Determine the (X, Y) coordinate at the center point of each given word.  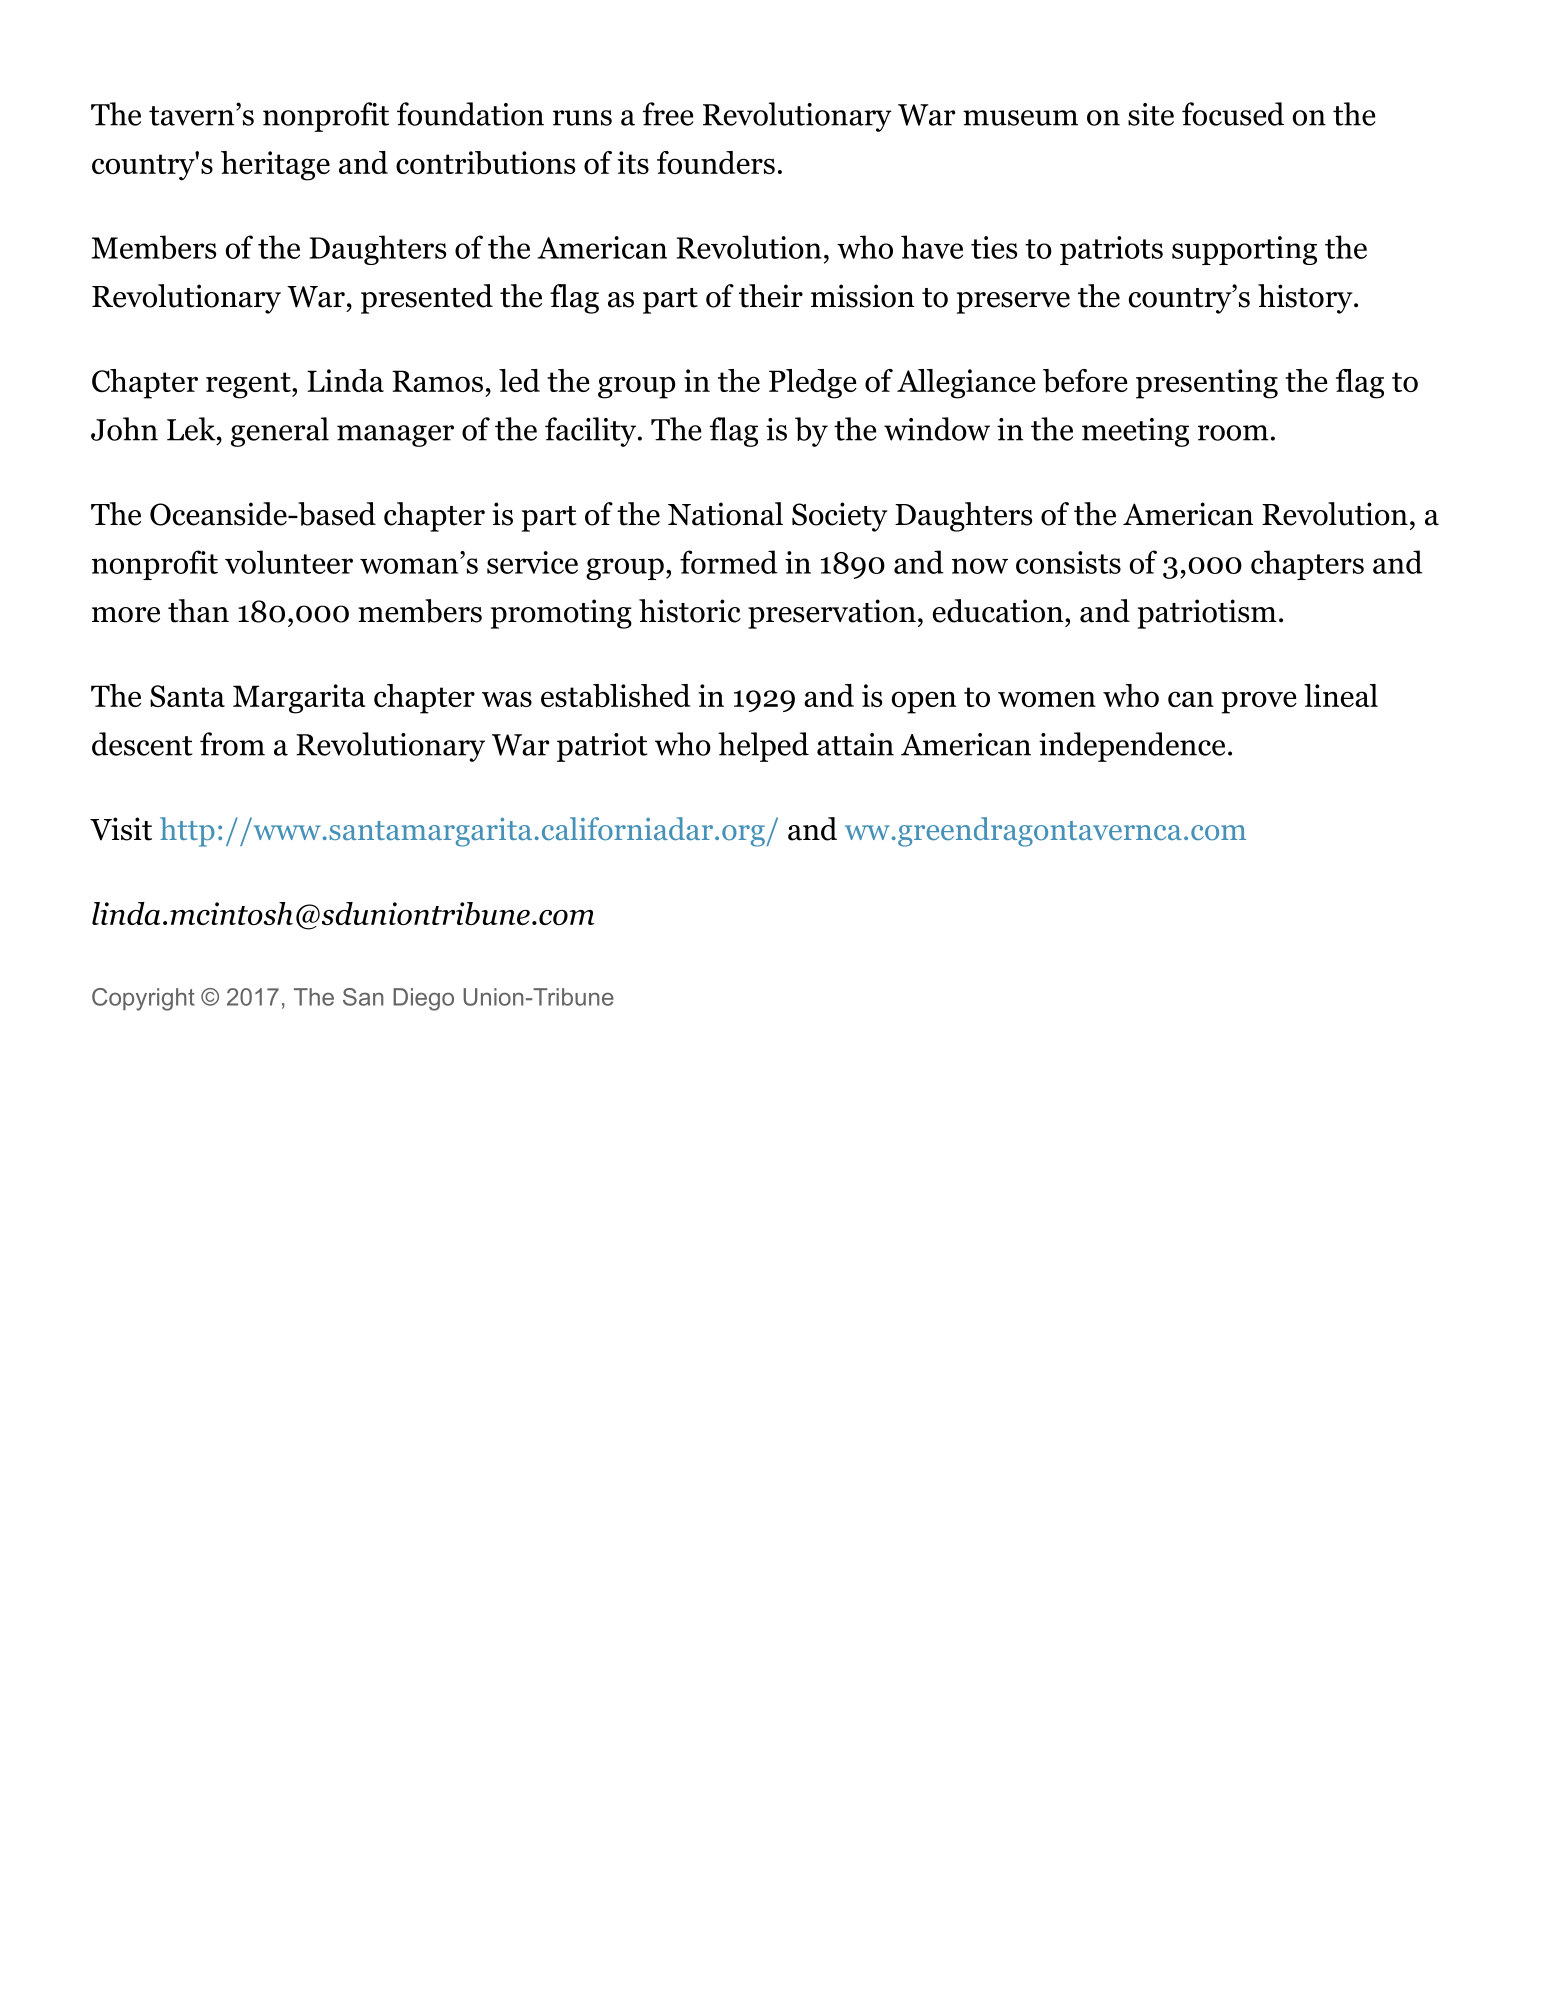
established (615, 696)
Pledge (813, 384)
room (1233, 433)
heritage (275, 166)
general (280, 432)
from (232, 744)
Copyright (143, 999)
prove (1259, 702)
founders (716, 162)
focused (1233, 114)
